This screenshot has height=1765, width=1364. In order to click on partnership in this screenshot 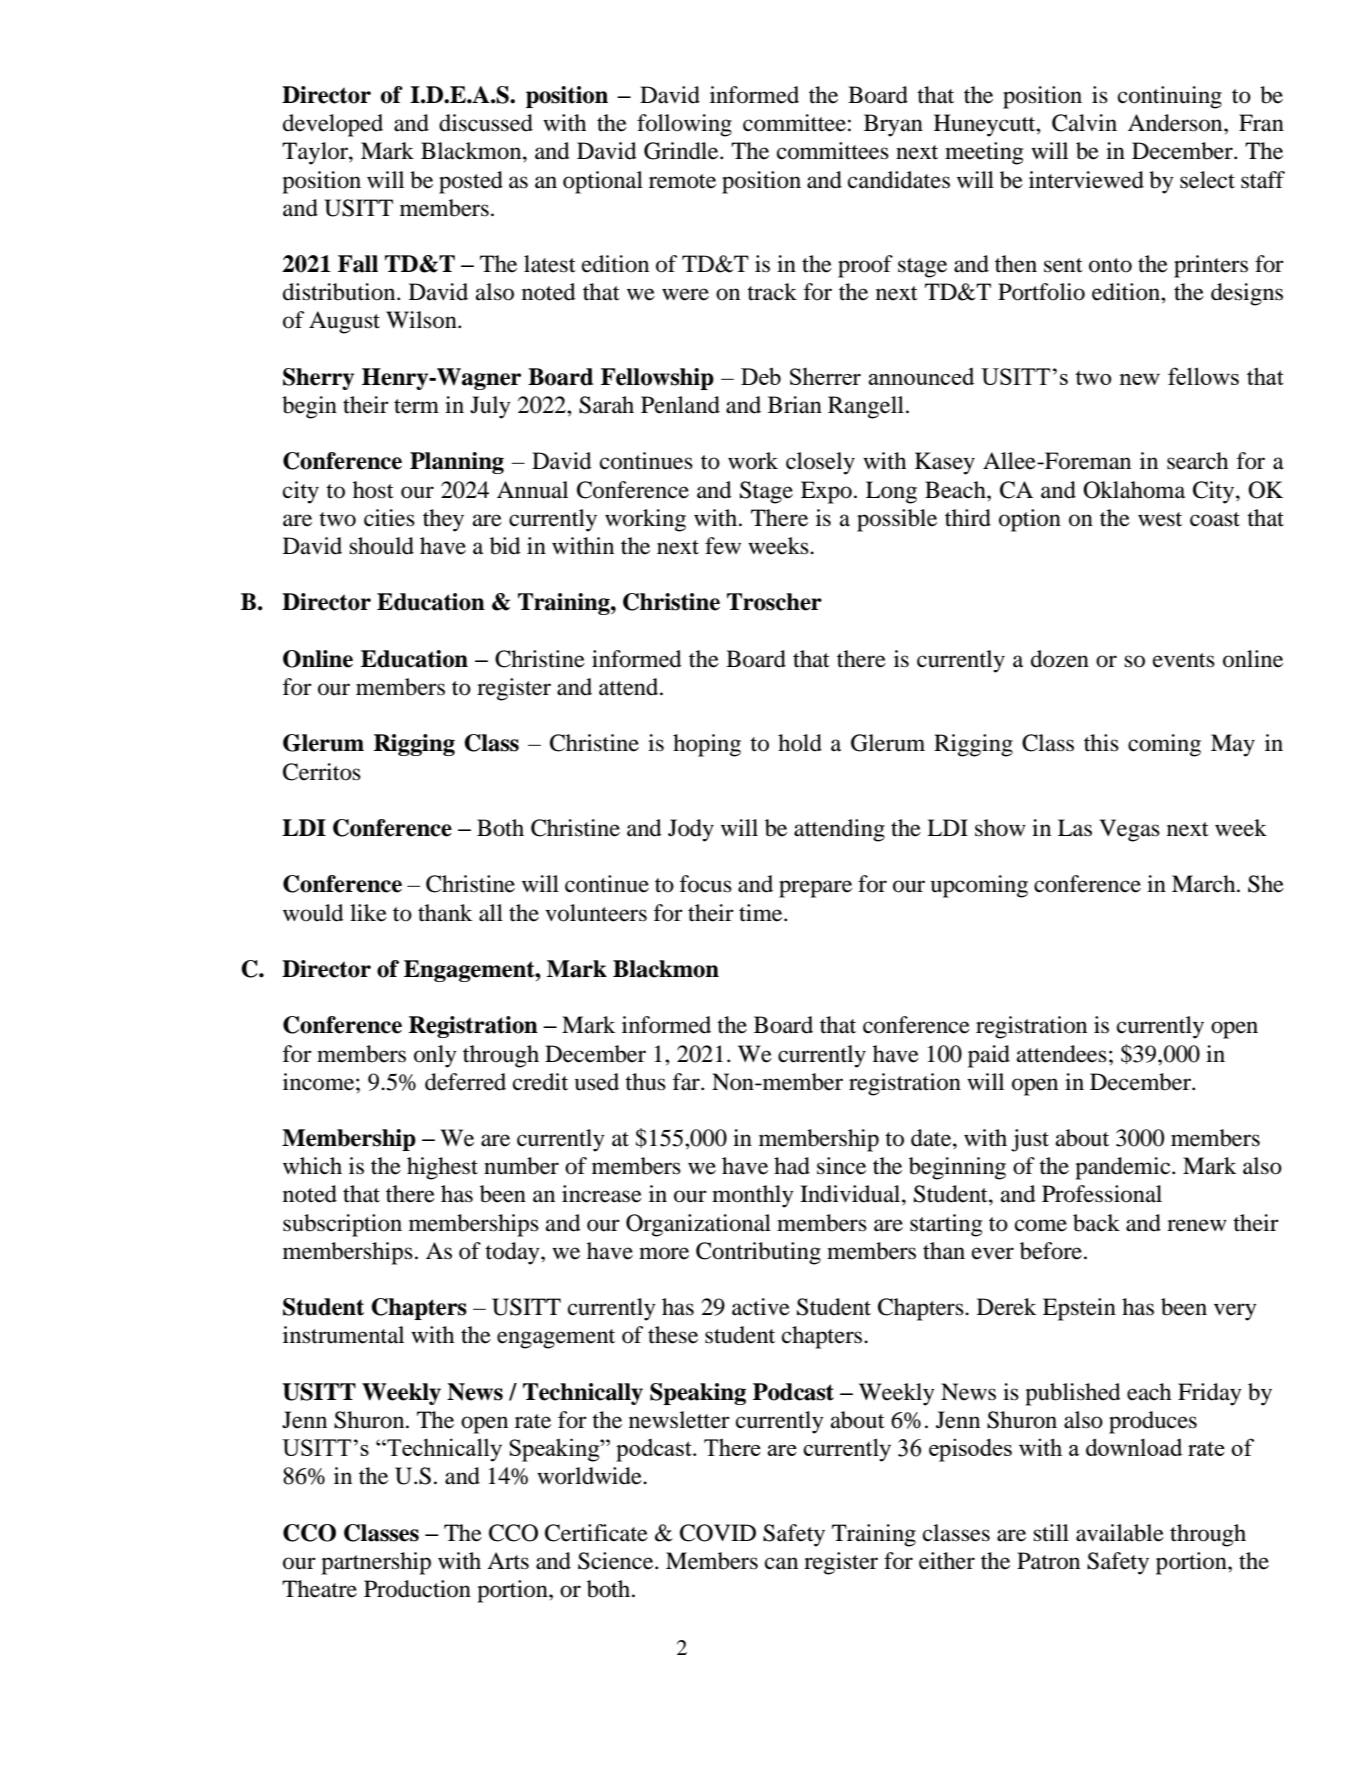, I will do `click(376, 1563)`.
